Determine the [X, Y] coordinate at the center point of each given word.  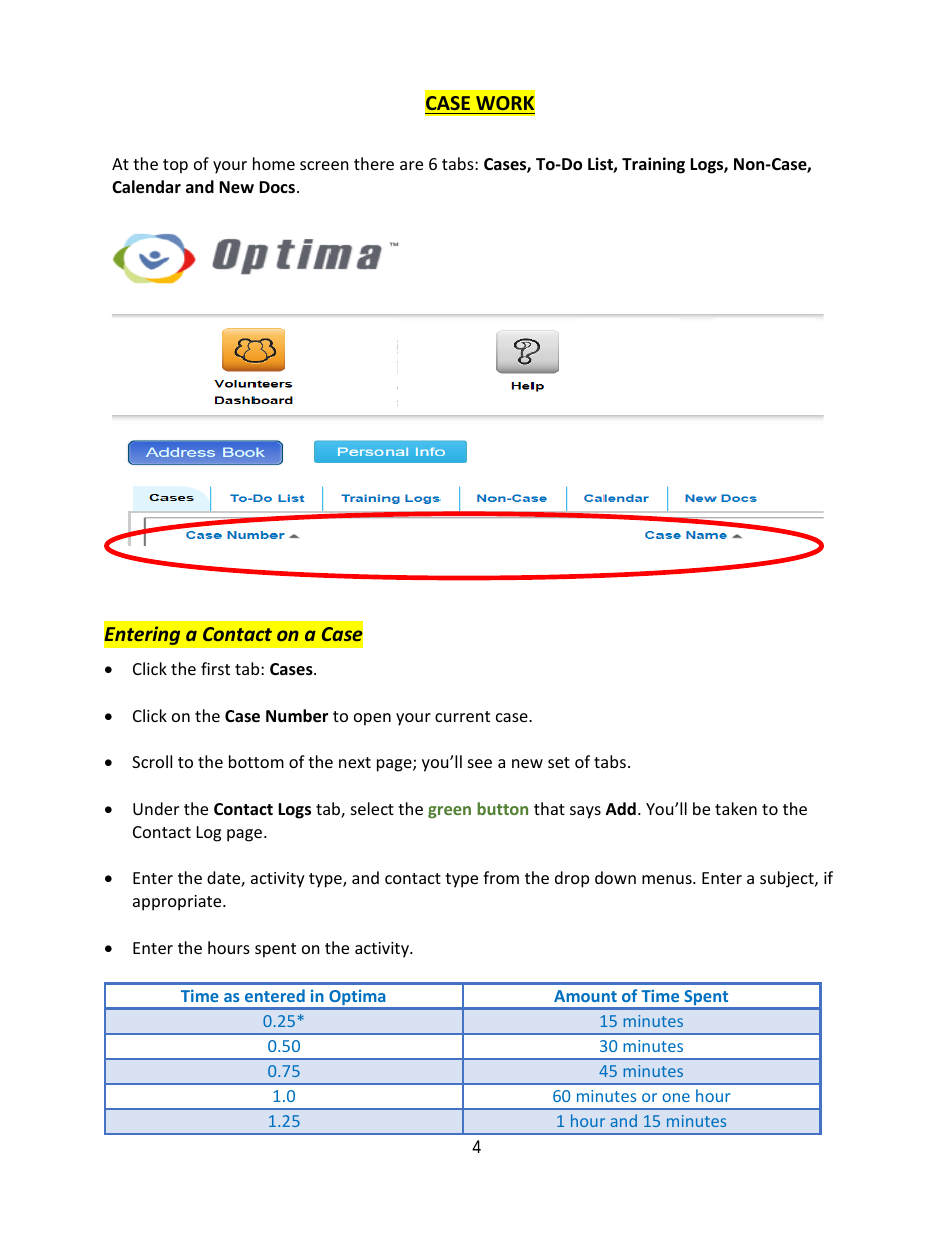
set [559, 762]
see [480, 763]
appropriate [178, 903]
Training [653, 165]
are [411, 165]
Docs [277, 187]
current [462, 716]
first [215, 668]
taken [736, 808]
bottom [256, 761]
